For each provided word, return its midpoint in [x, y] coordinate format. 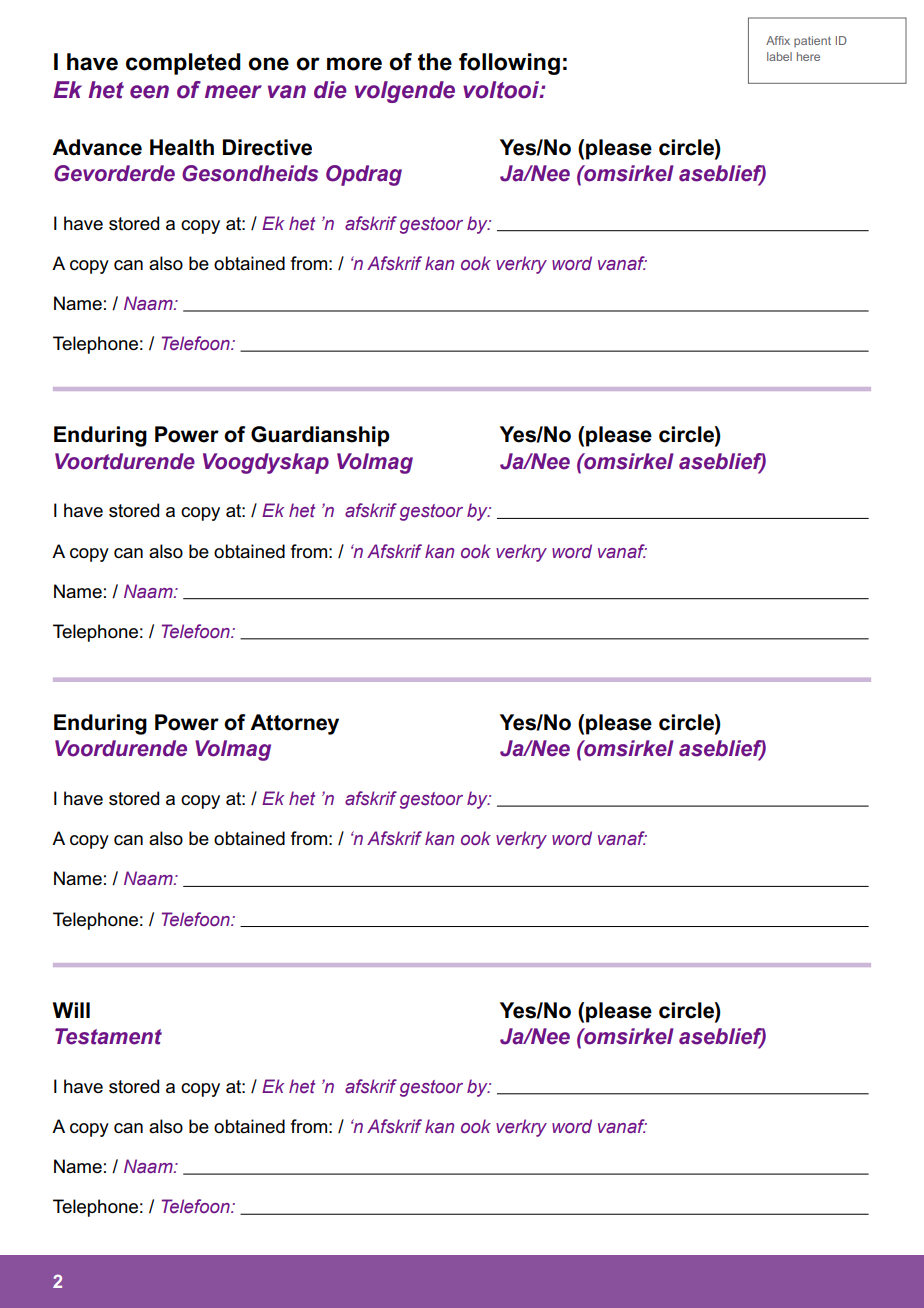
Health [182, 147]
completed [183, 64]
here [808, 56]
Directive [267, 147]
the [435, 62]
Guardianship [320, 436]
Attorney [294, 724]
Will [71, 1010]
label [779, 56]
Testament [108, 1036]
